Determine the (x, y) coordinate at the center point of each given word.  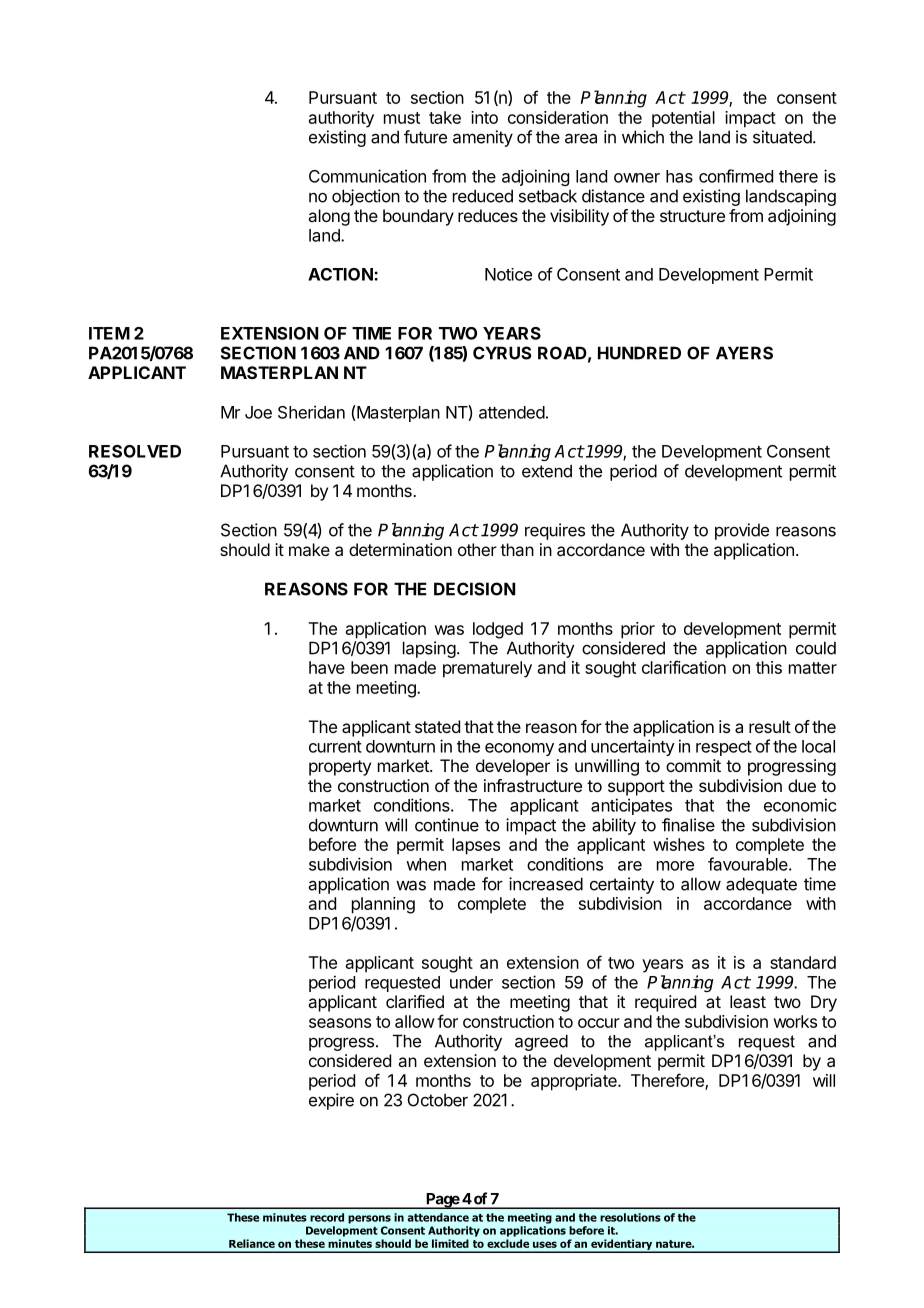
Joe (258, 412)
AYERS (744, 353)
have (327, 667)
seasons (340, 1023)
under (471, 982)
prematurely (487, 669)
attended (512, 412)
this (769, 667)
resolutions (630, 1217)
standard (803, 962)
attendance (438, 1217)
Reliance (252, 1243)
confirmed (736, 176)
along (329, 217)
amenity (483, 138)
